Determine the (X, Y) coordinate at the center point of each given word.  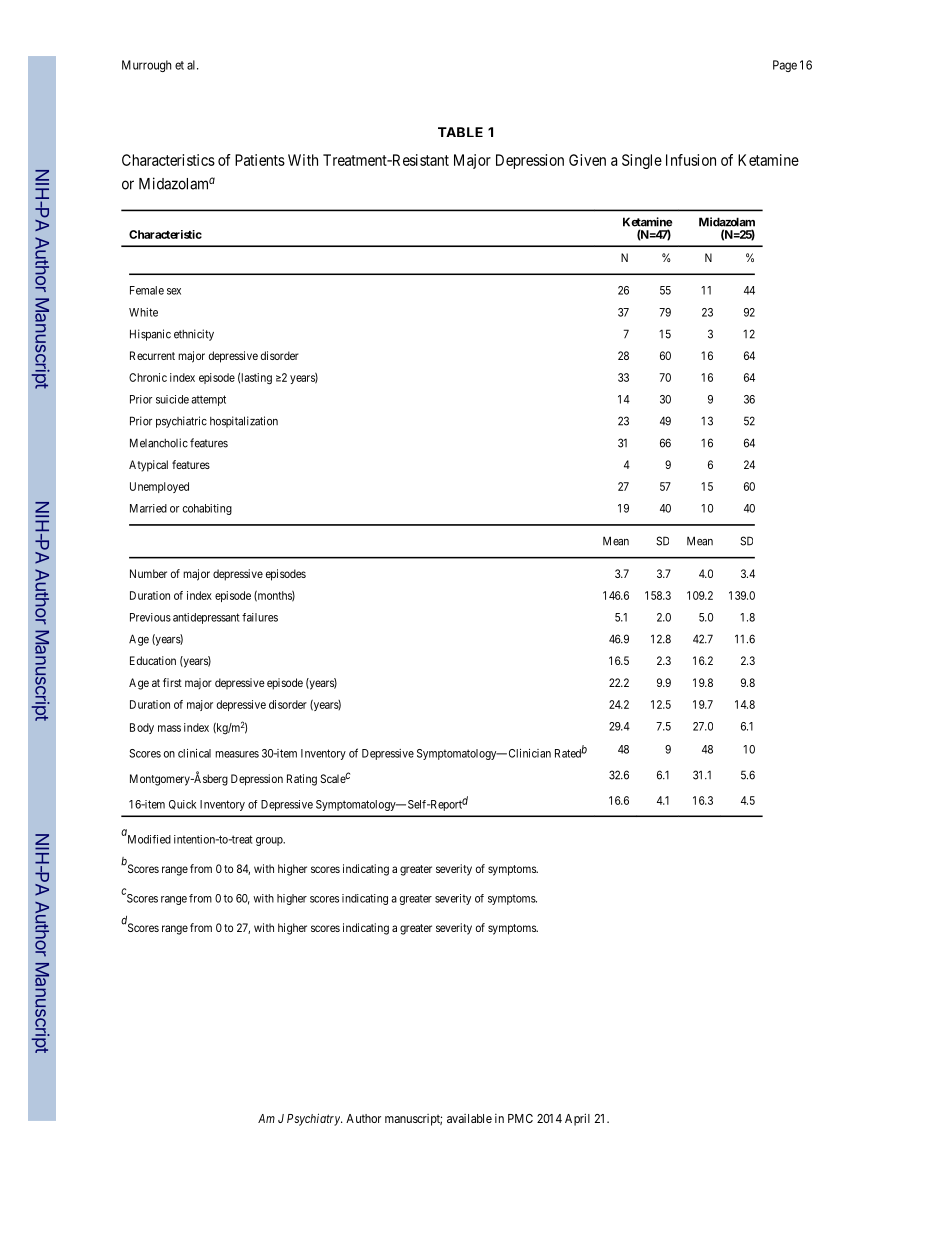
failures (260, 617)
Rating (302, 780)
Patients (260, 160)
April (577, 1119)
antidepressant (206, 618)
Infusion (691, 160)
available (469, 1118)
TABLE (460, 132)
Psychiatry (314, 1119)
